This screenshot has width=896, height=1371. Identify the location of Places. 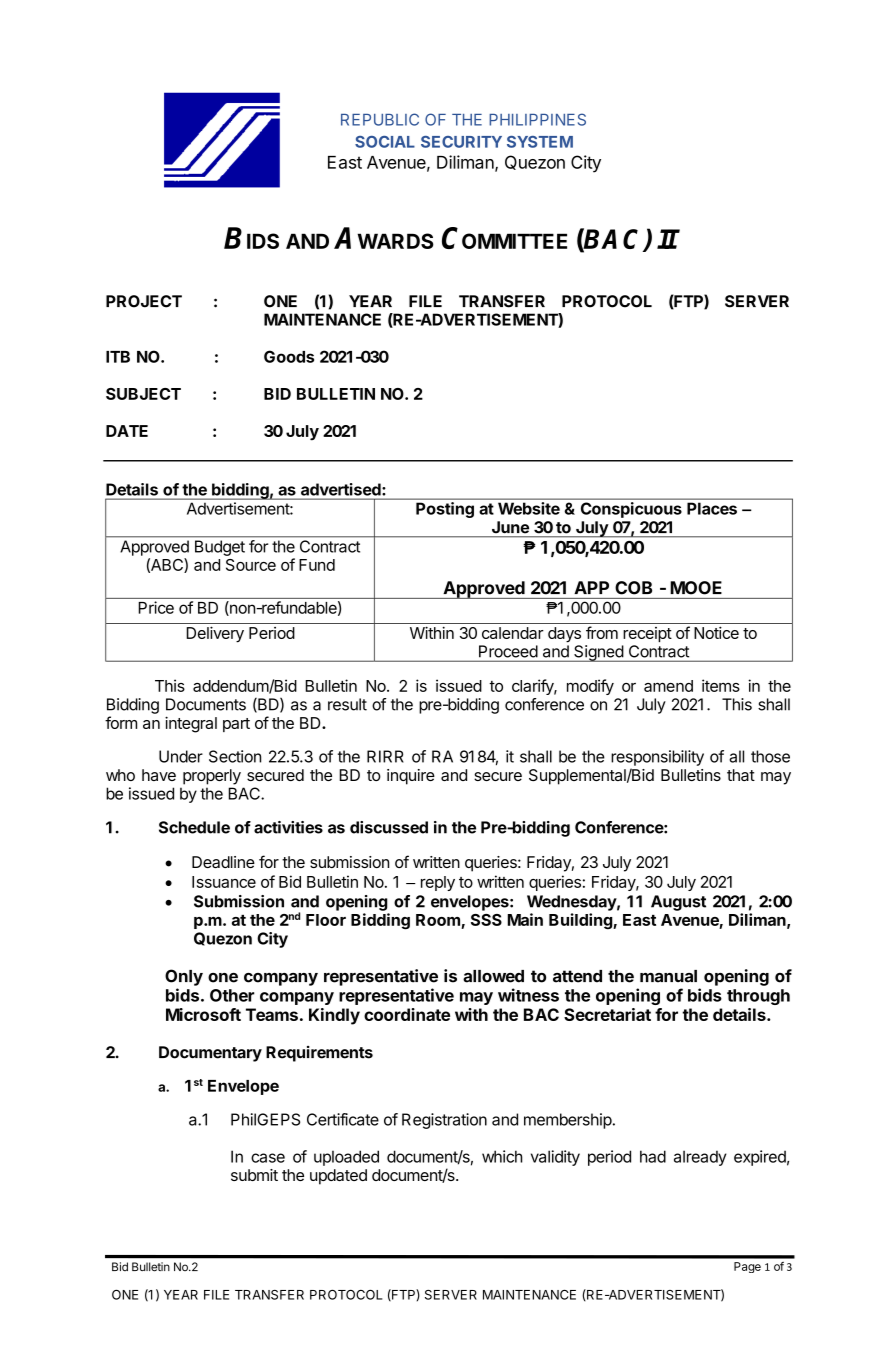
(712, 509).
